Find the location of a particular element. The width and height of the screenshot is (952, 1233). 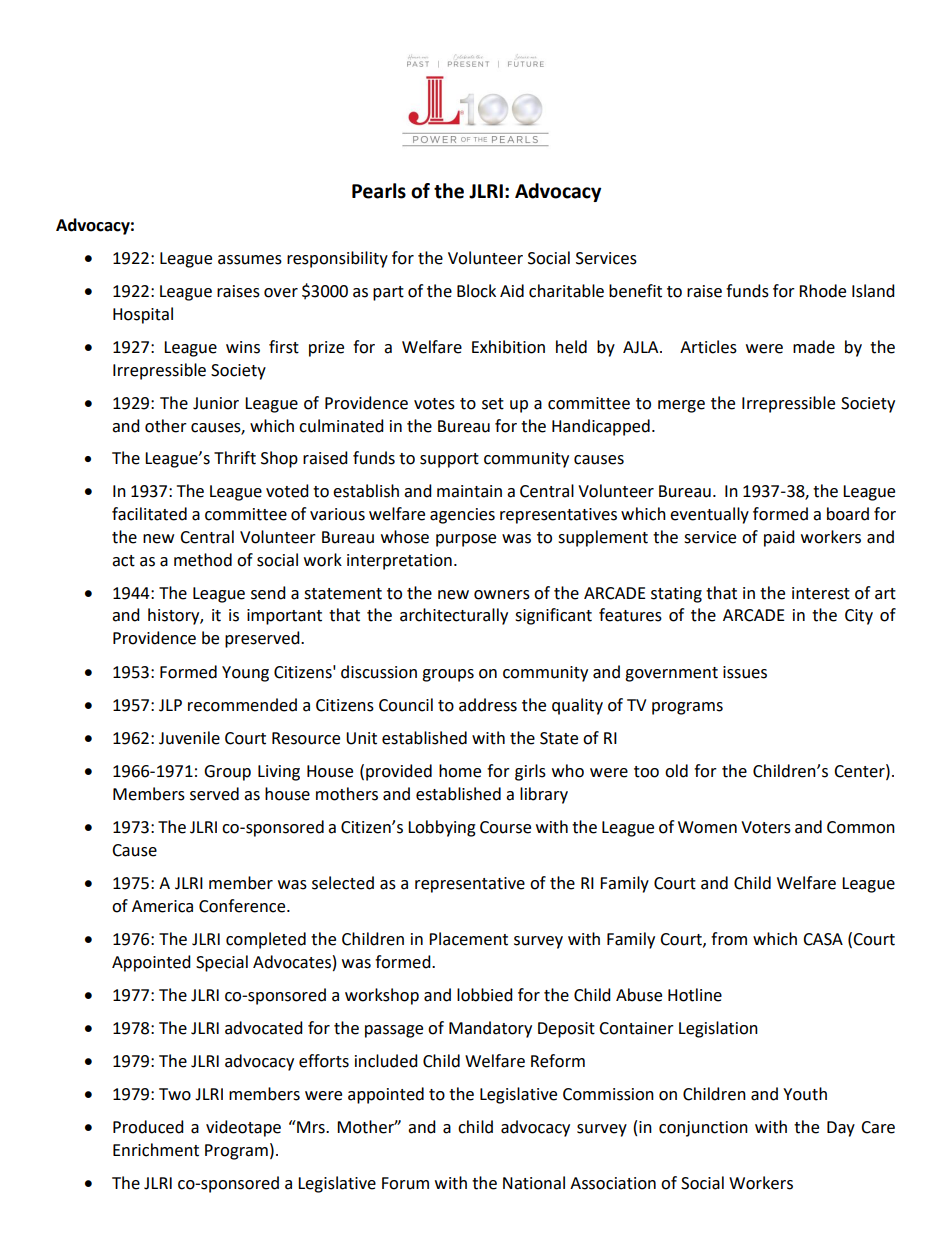

videotape is located at coordinates (243, 1128).
